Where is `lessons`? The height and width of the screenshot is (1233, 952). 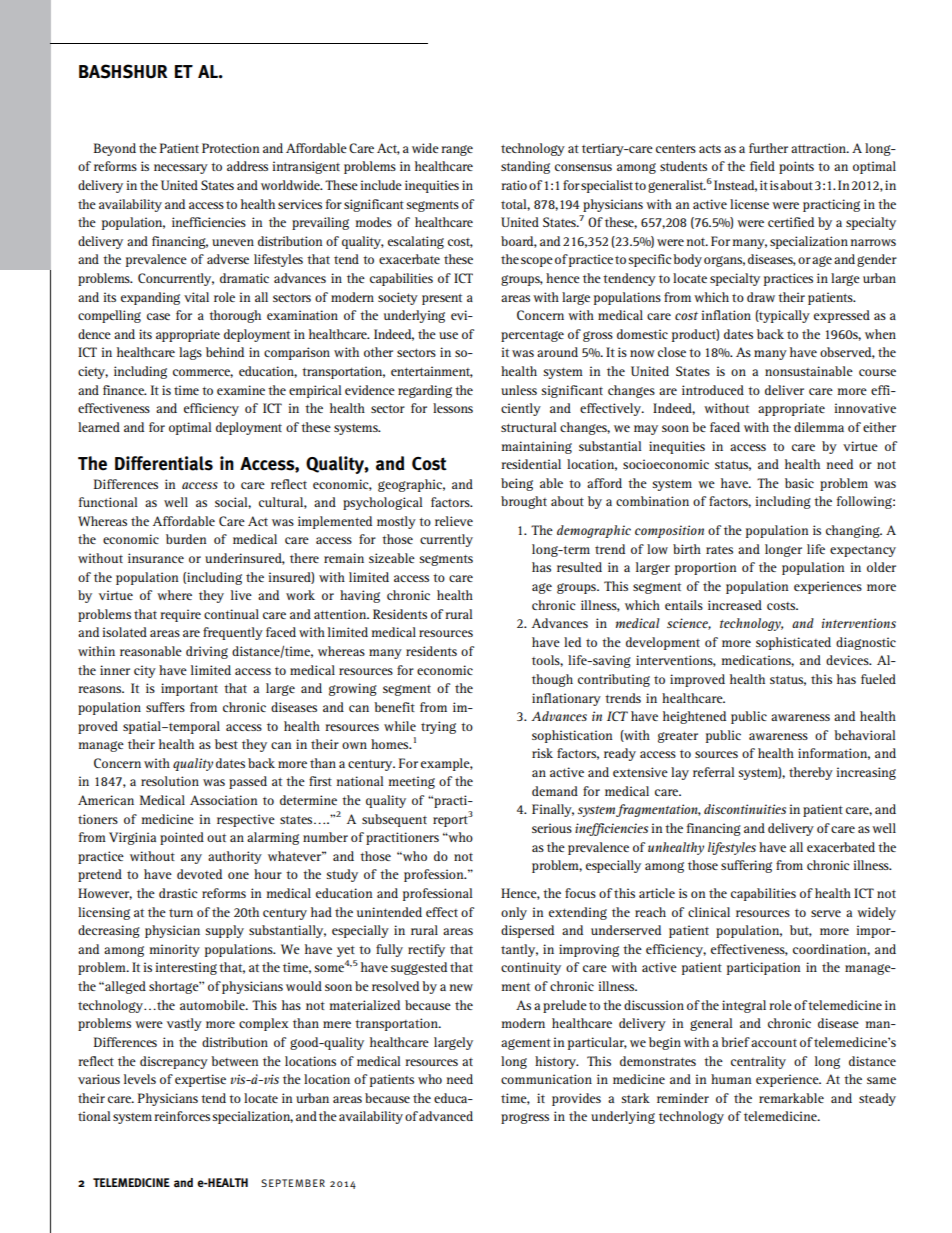
lessons is located at coordinates (453, 408).
